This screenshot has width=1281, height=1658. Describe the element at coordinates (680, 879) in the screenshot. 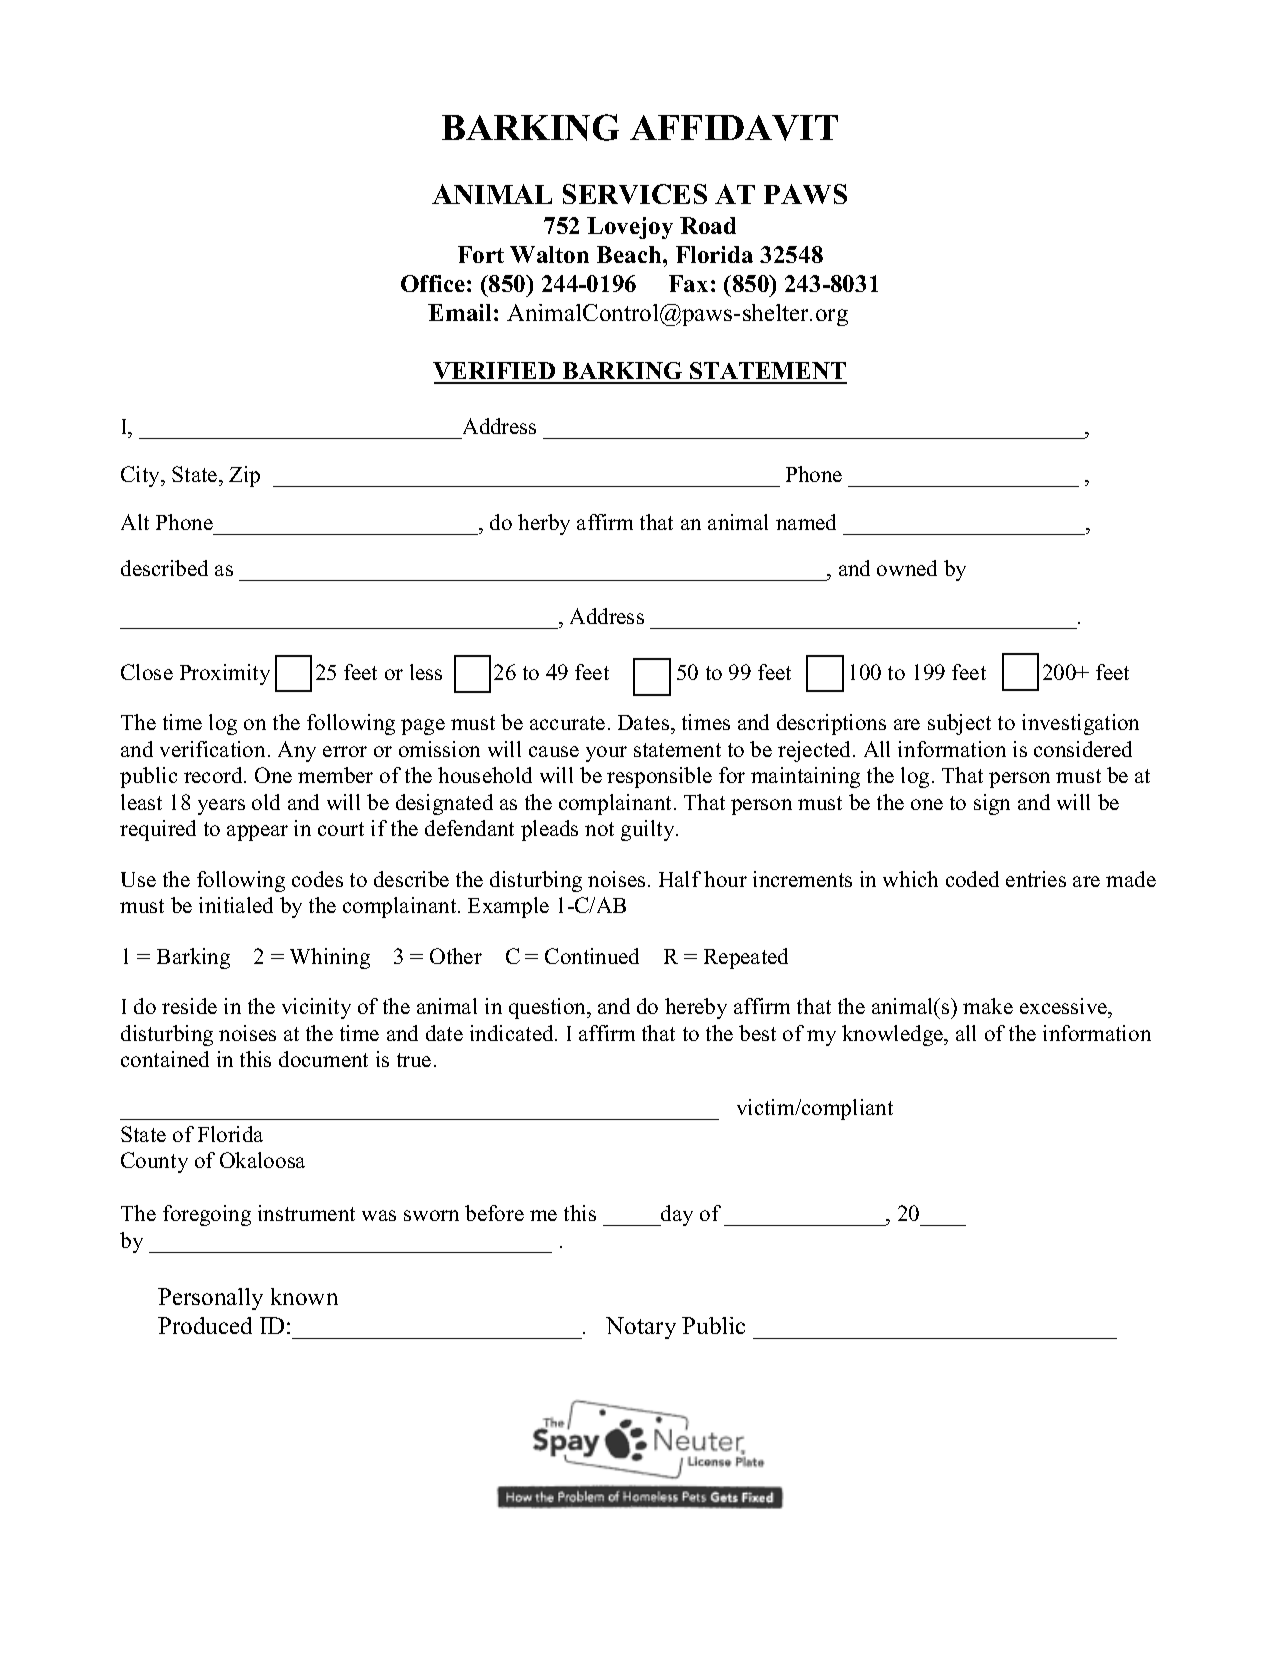

I see `Half` at that location.
